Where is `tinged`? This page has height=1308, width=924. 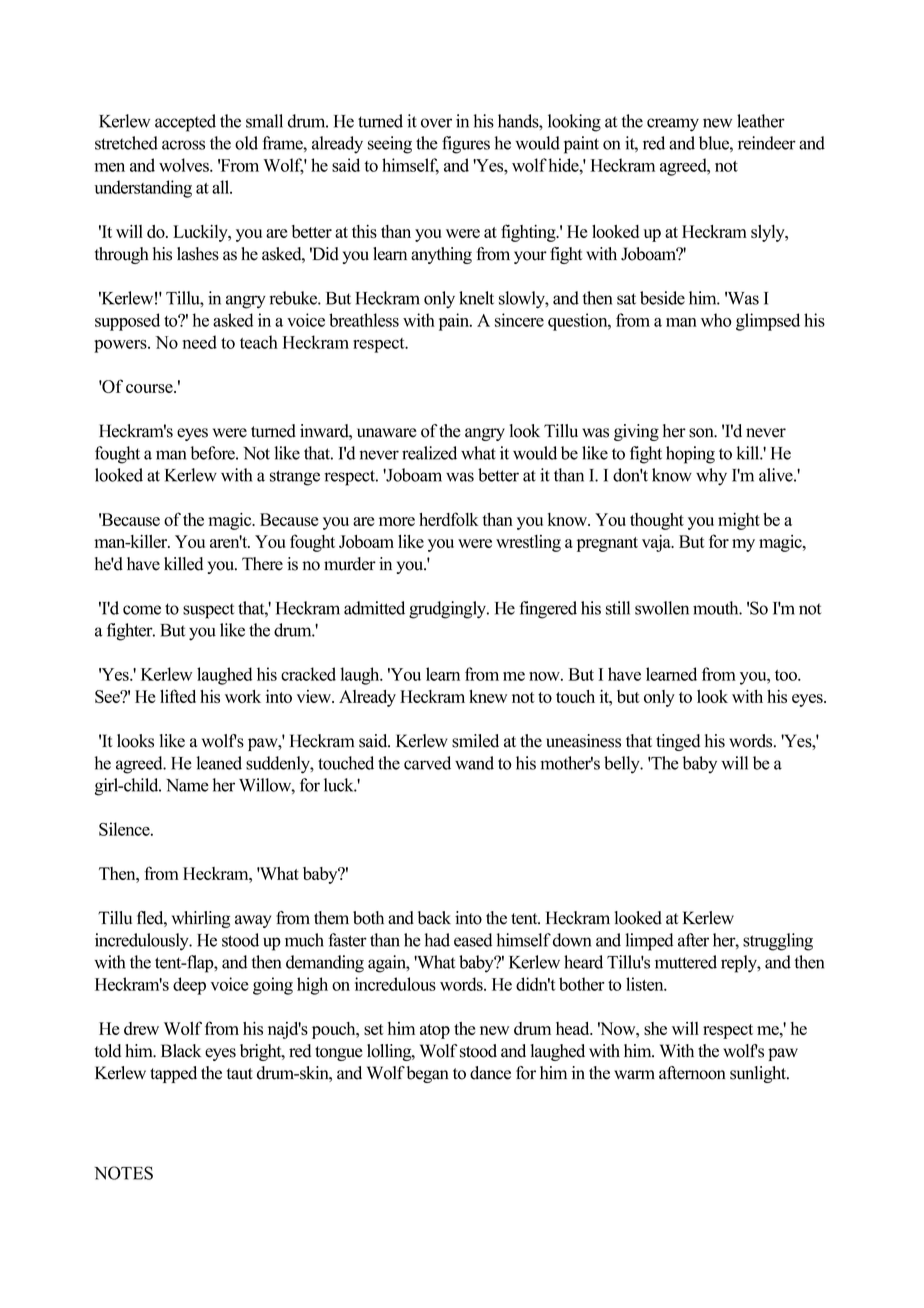
tinged is located at coordinates (678, 742).
